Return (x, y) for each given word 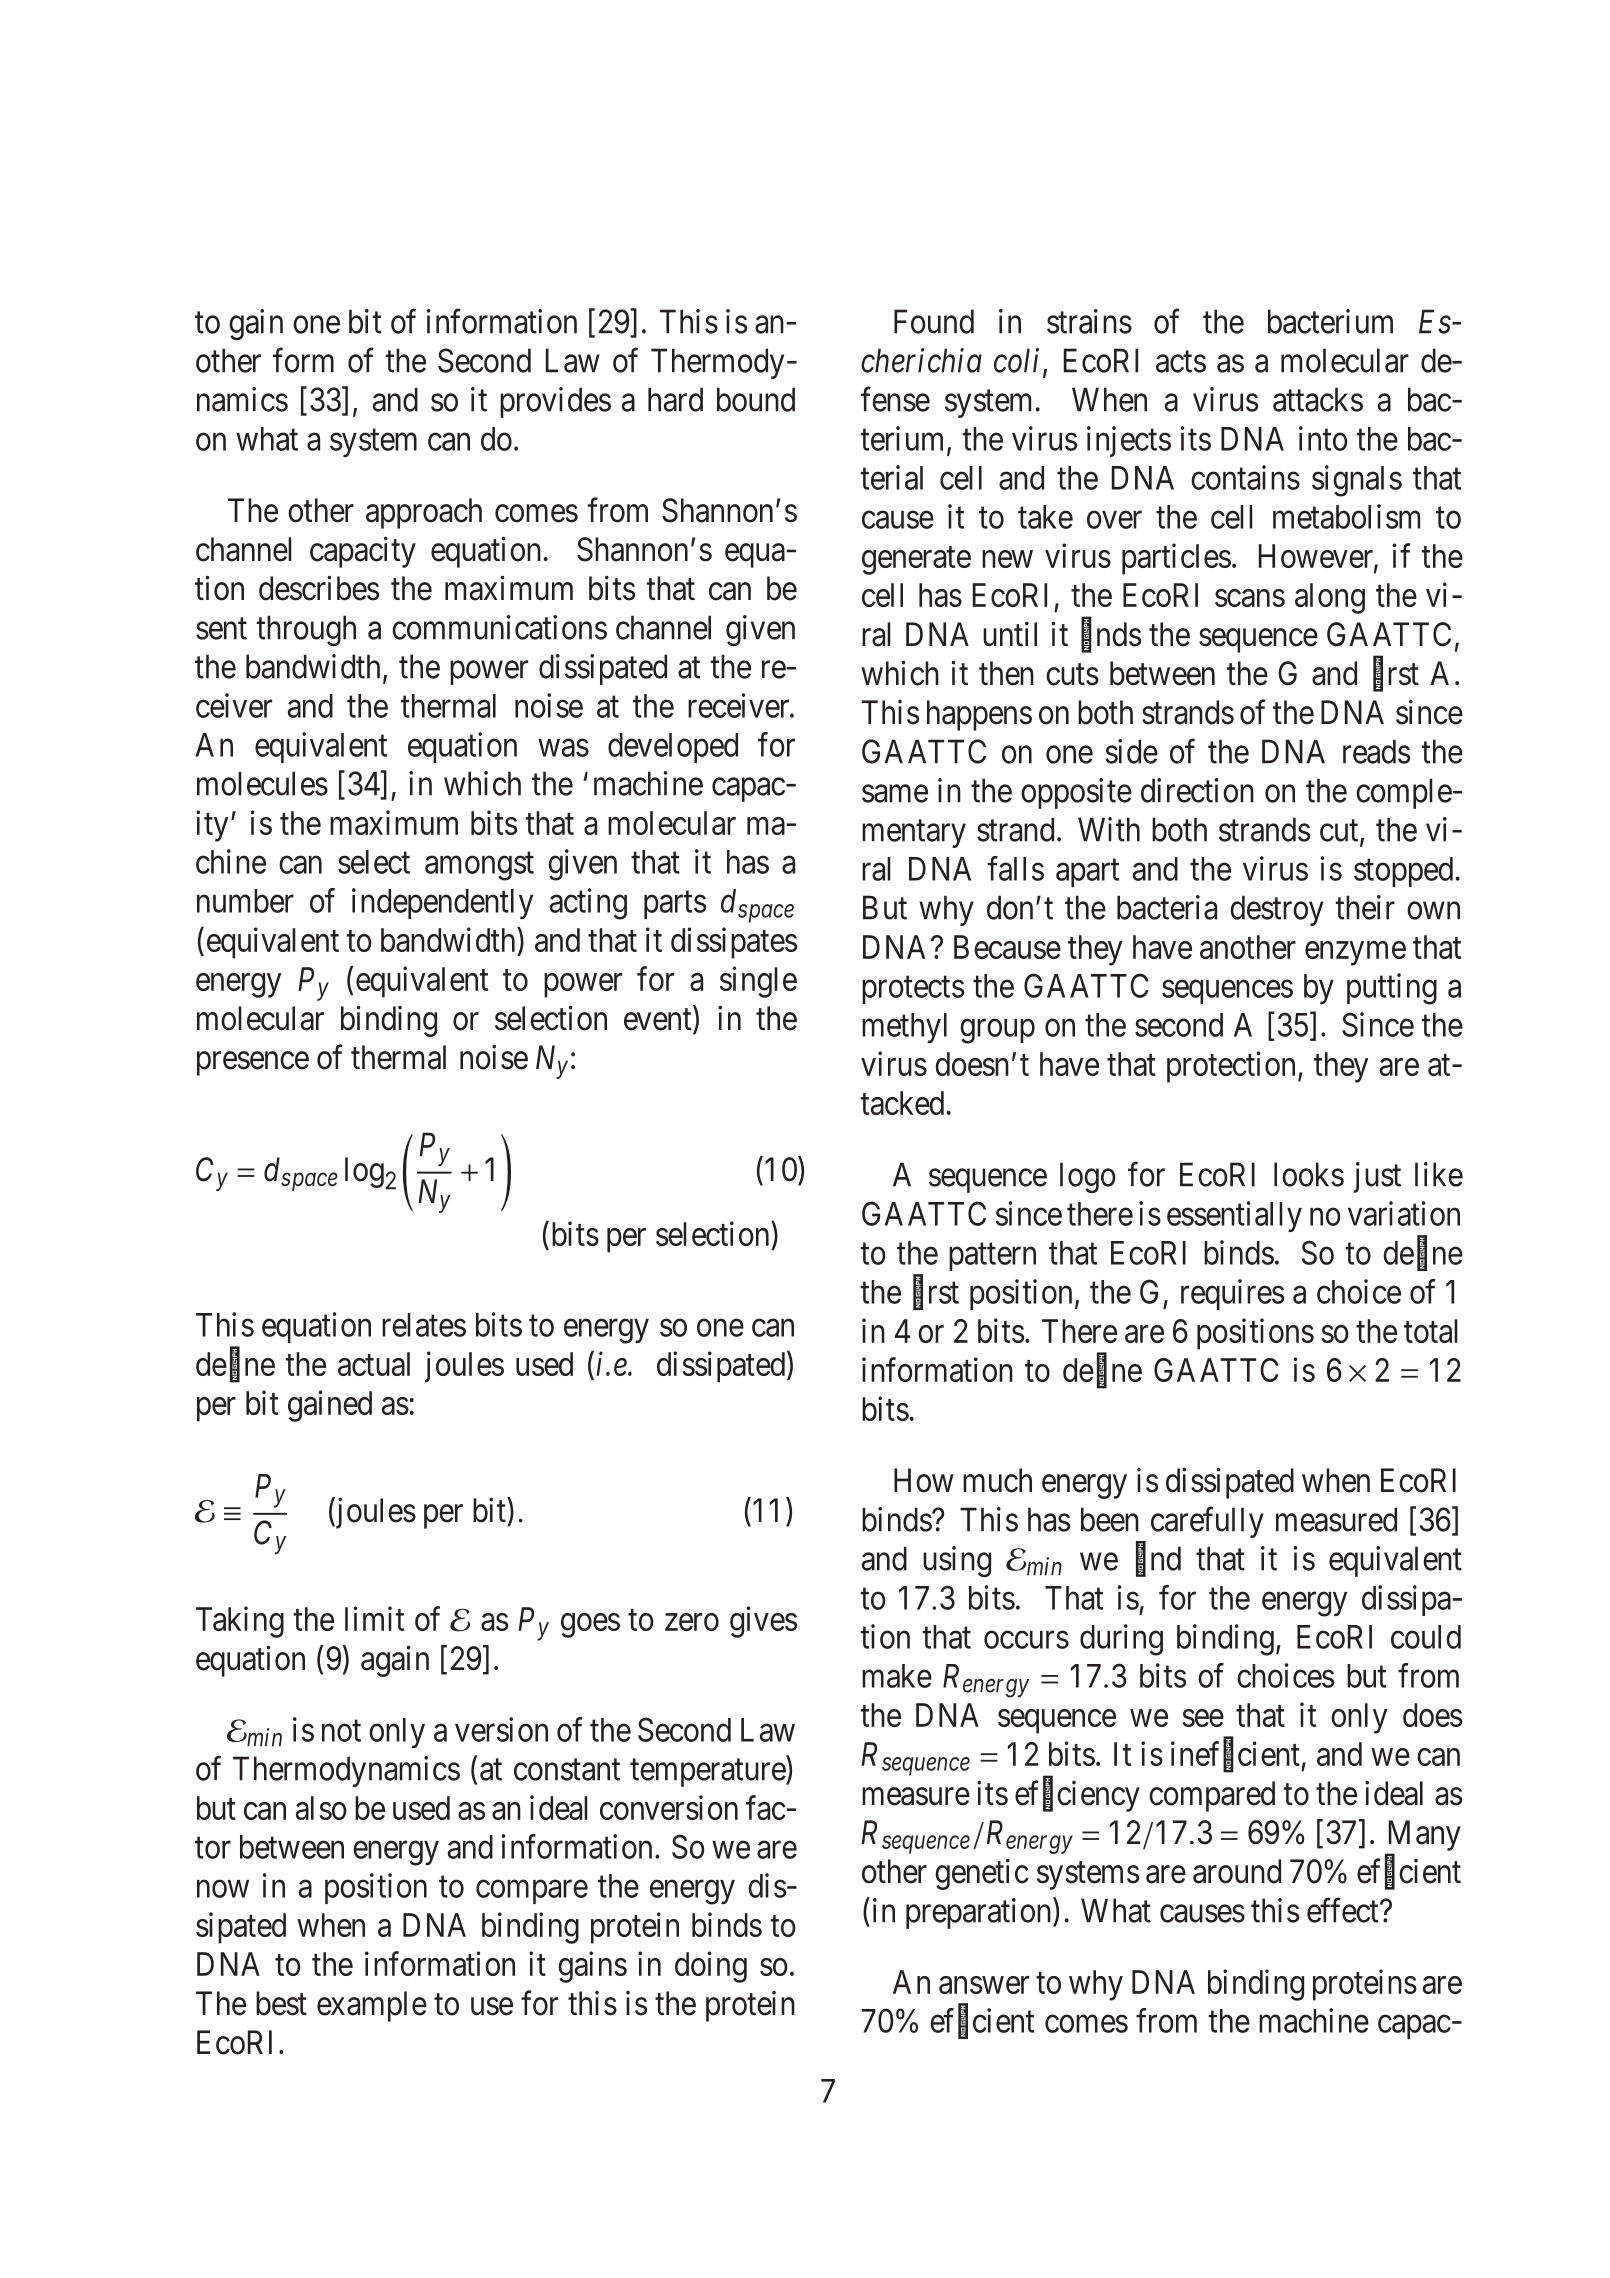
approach (424, 513)
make (897, 1676)
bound (756, 399)
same (895, 794)
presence (253, 1064)
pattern (992, 1257)
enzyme (1355, 953)
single (758, 982)
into (1323, 438)
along (1330, 598)
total (1431, 1331)
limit (374, 1618)
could (1426, 1637)
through (306, 630)
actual (374, 1364)
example (372, 2006)
